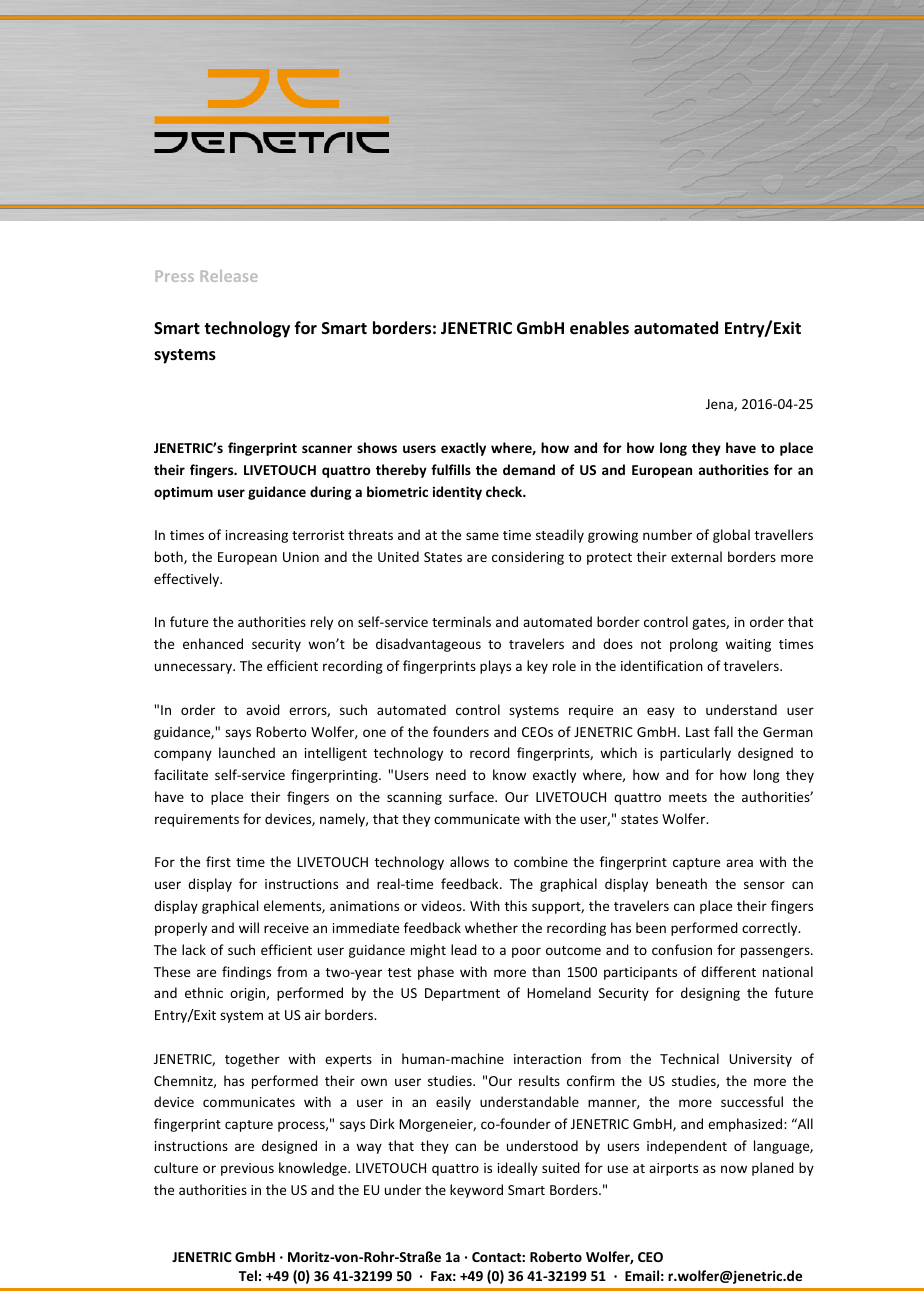 This screenshot has height=1308, width=924. Describe the element at coordinates (720, 405) in the screenshot. I see `Jena` at that location.
